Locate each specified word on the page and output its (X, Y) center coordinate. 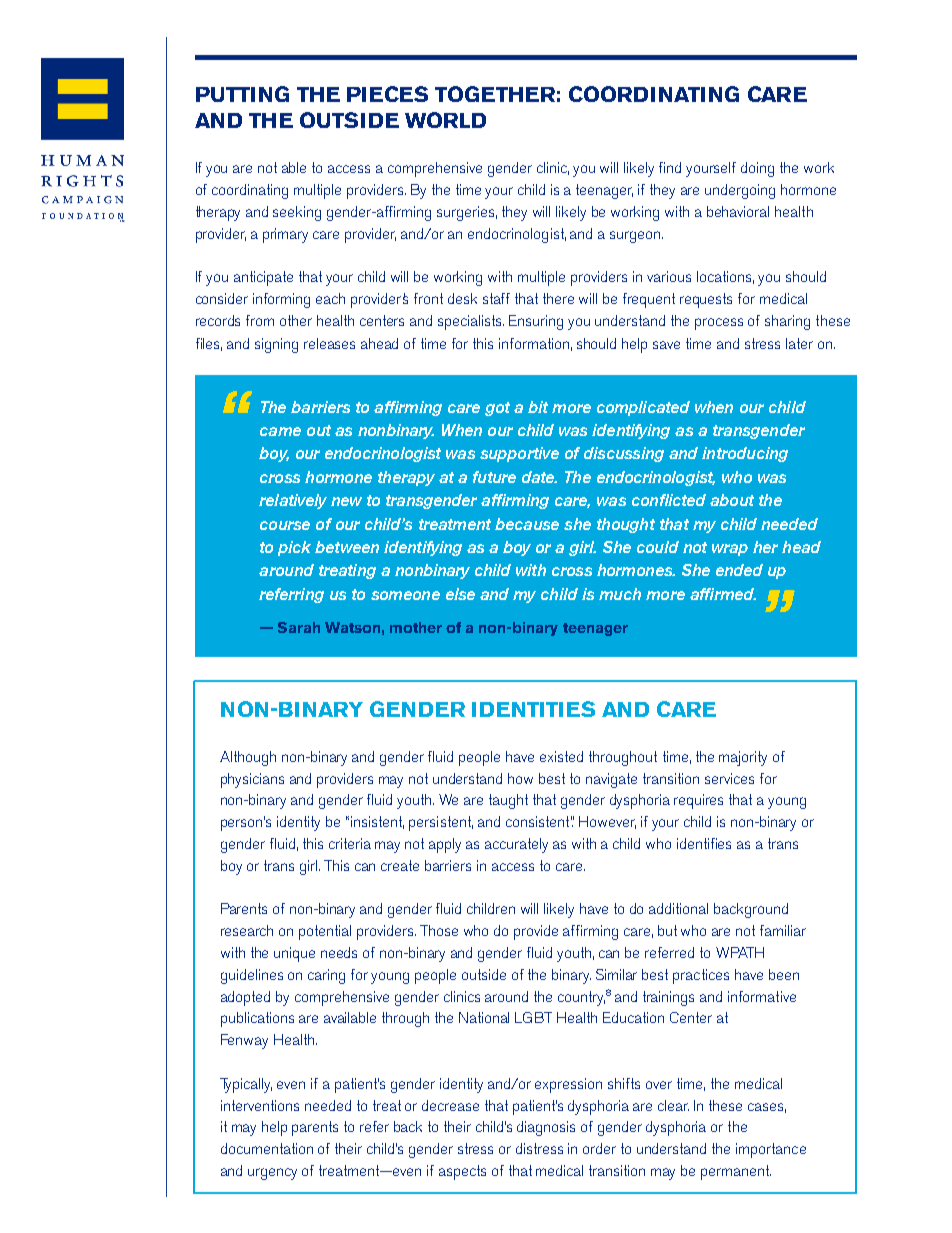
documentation (267, 1148)
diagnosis (546, 1128)
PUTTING (242, 94)
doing (757, 169)
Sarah (299, 627)
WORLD (445, 120)
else (460, 594)
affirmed (723, 594)
